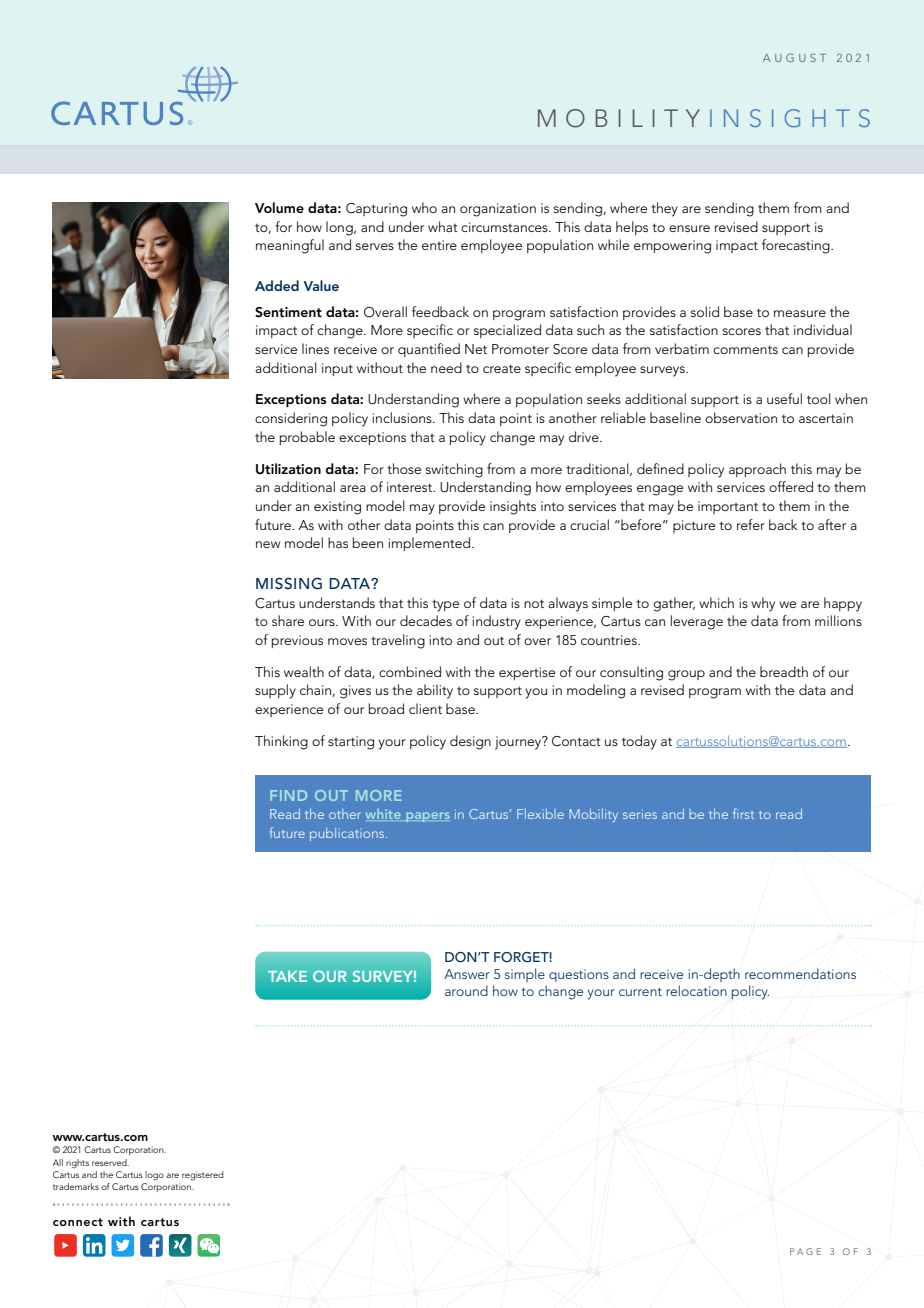 The image size is (924, 1308). What do you see at coordinates (424, 207) in the screenshot?
I see `who` at bounding box center [424, 207].
